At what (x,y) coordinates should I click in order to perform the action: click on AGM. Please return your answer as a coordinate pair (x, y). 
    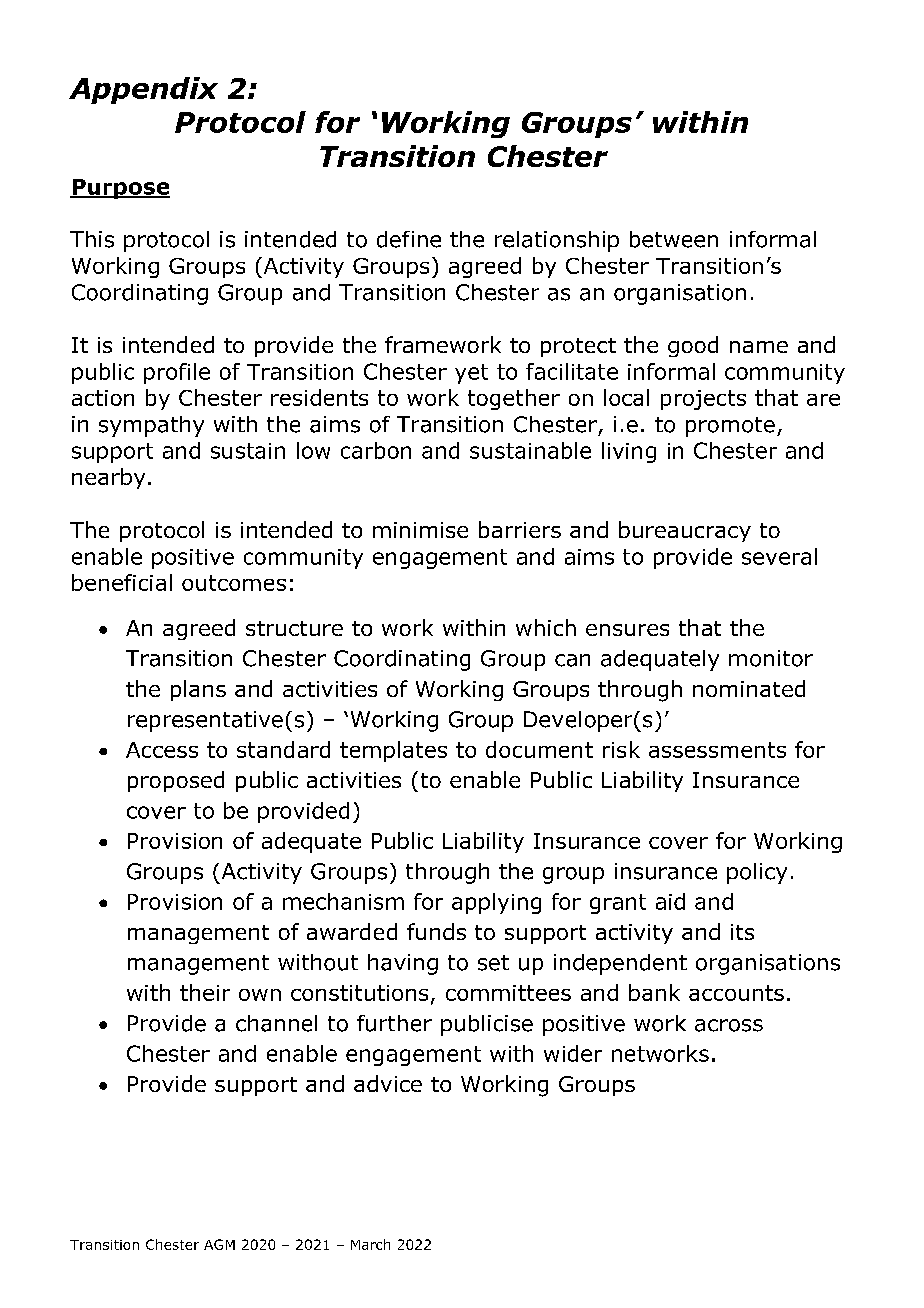
    Looking at the image, I should click on (219, 1244).
